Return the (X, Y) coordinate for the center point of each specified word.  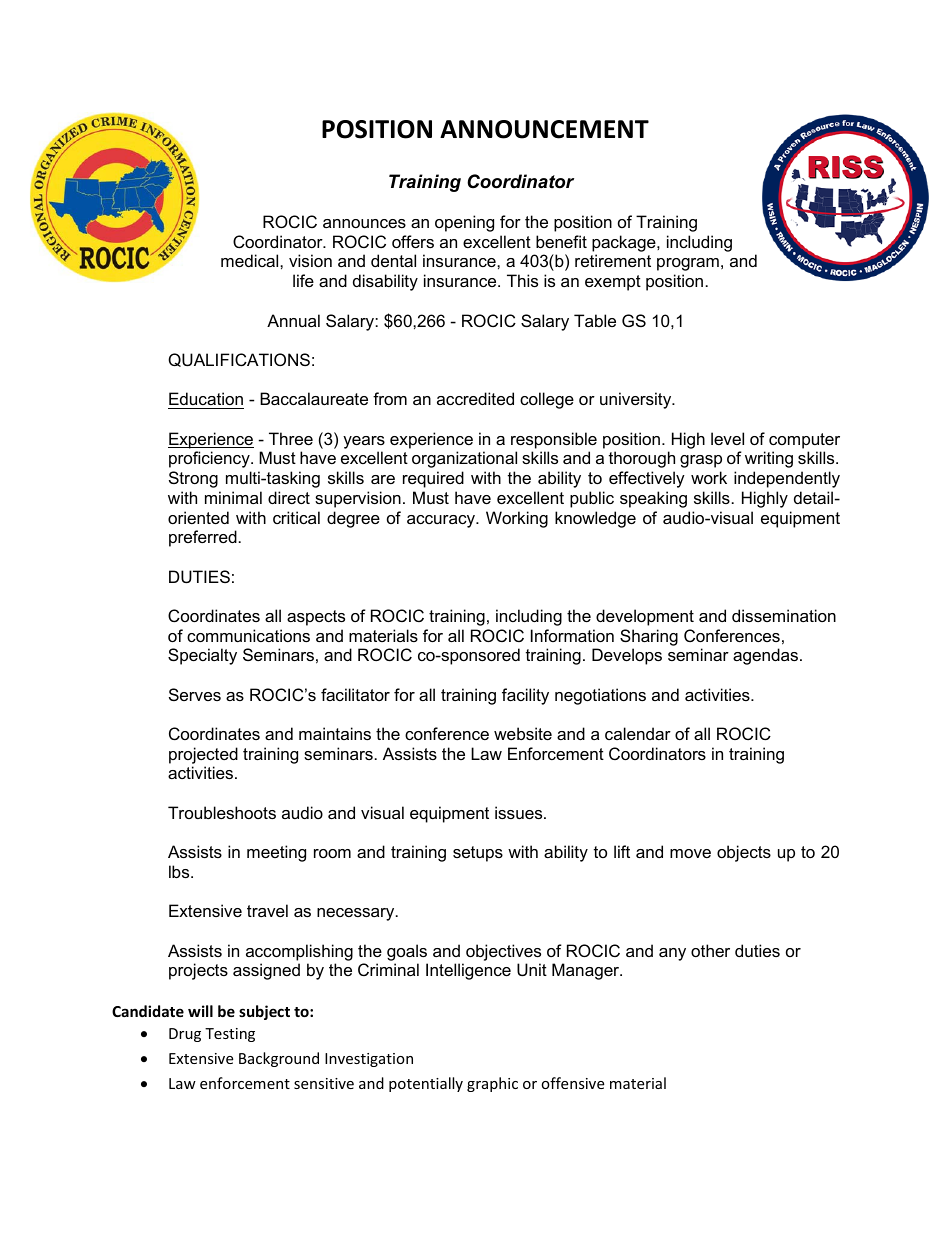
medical (251, 260)
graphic (492, 1084)
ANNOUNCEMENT (544, 129)
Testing (230, 1035)
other (710, 950)
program (688, 264)
